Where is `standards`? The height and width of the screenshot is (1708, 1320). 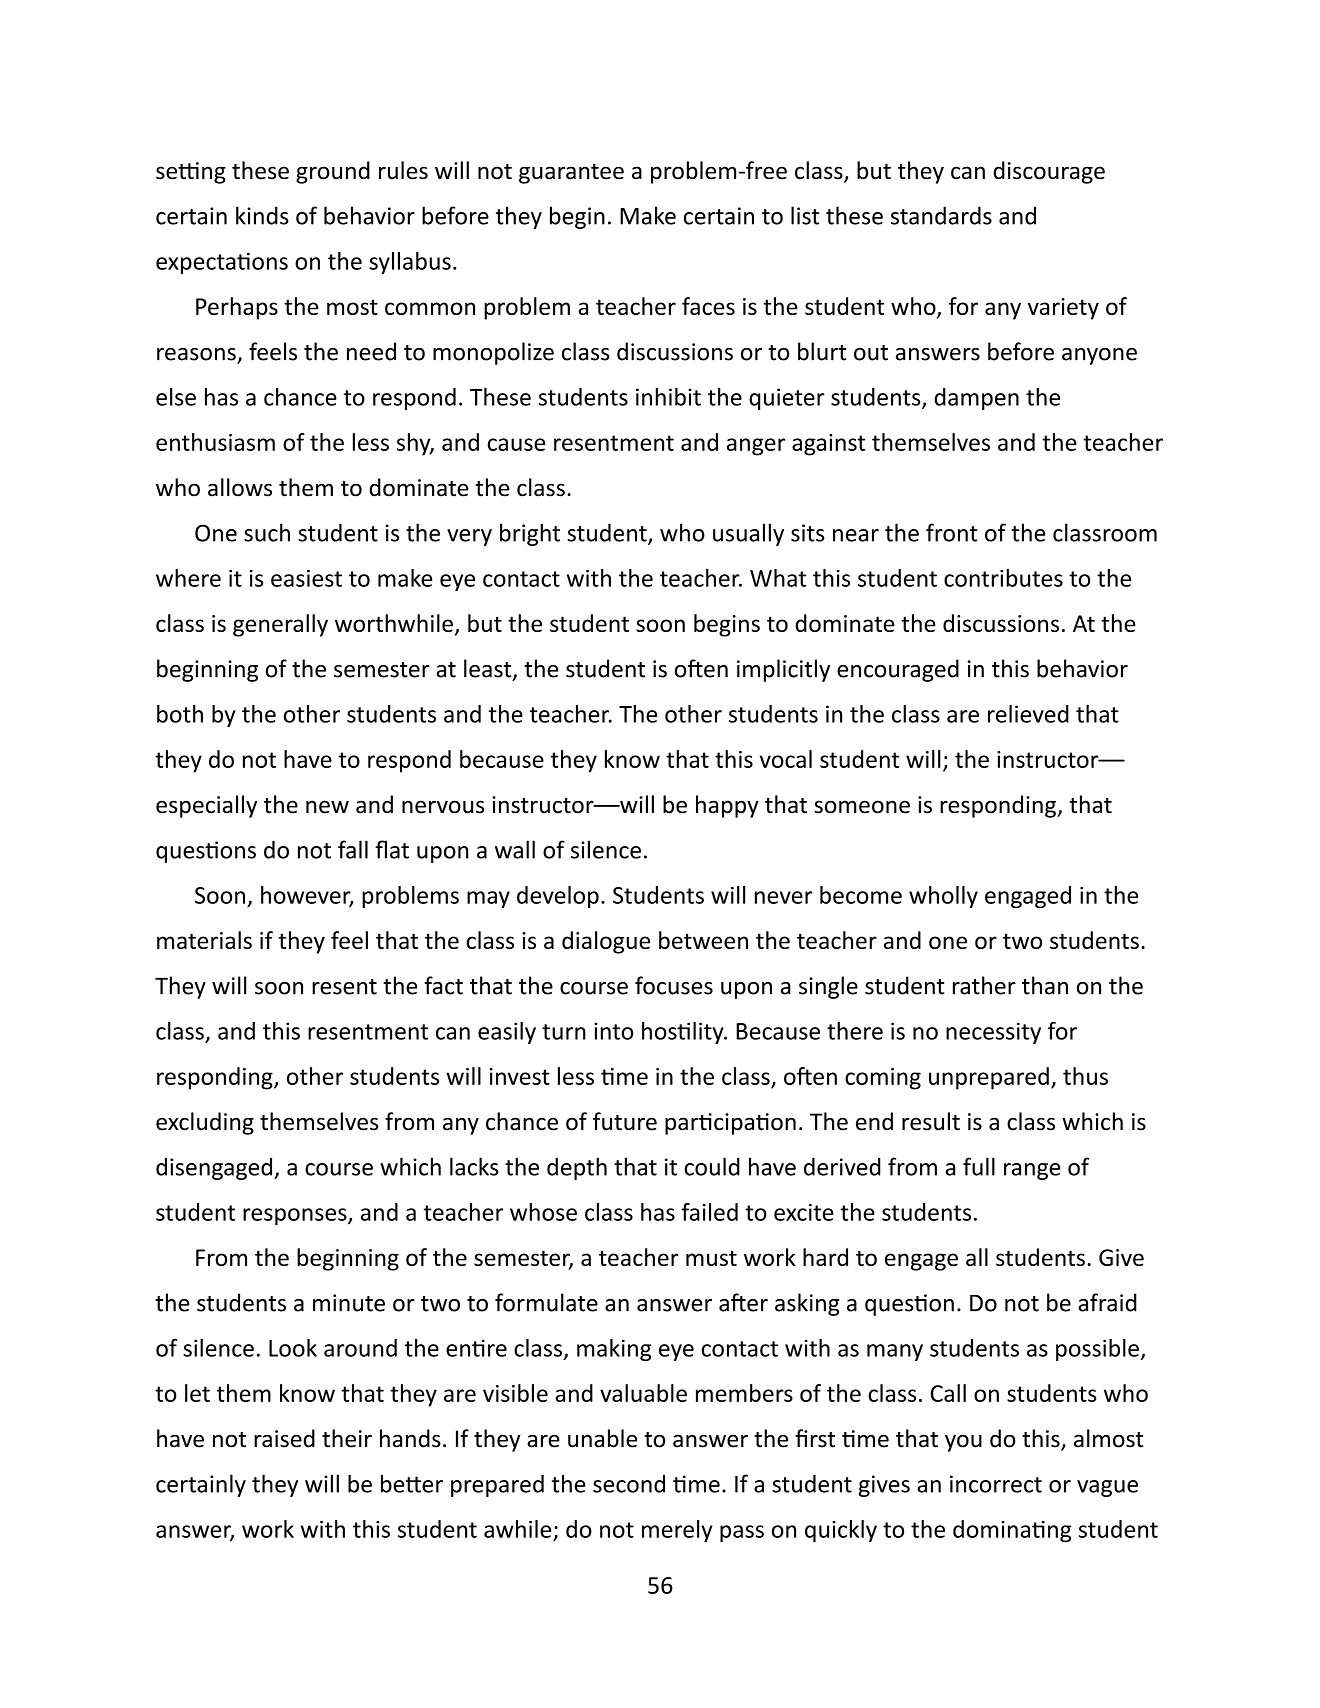
standards is located at coordinates (941, 215).
